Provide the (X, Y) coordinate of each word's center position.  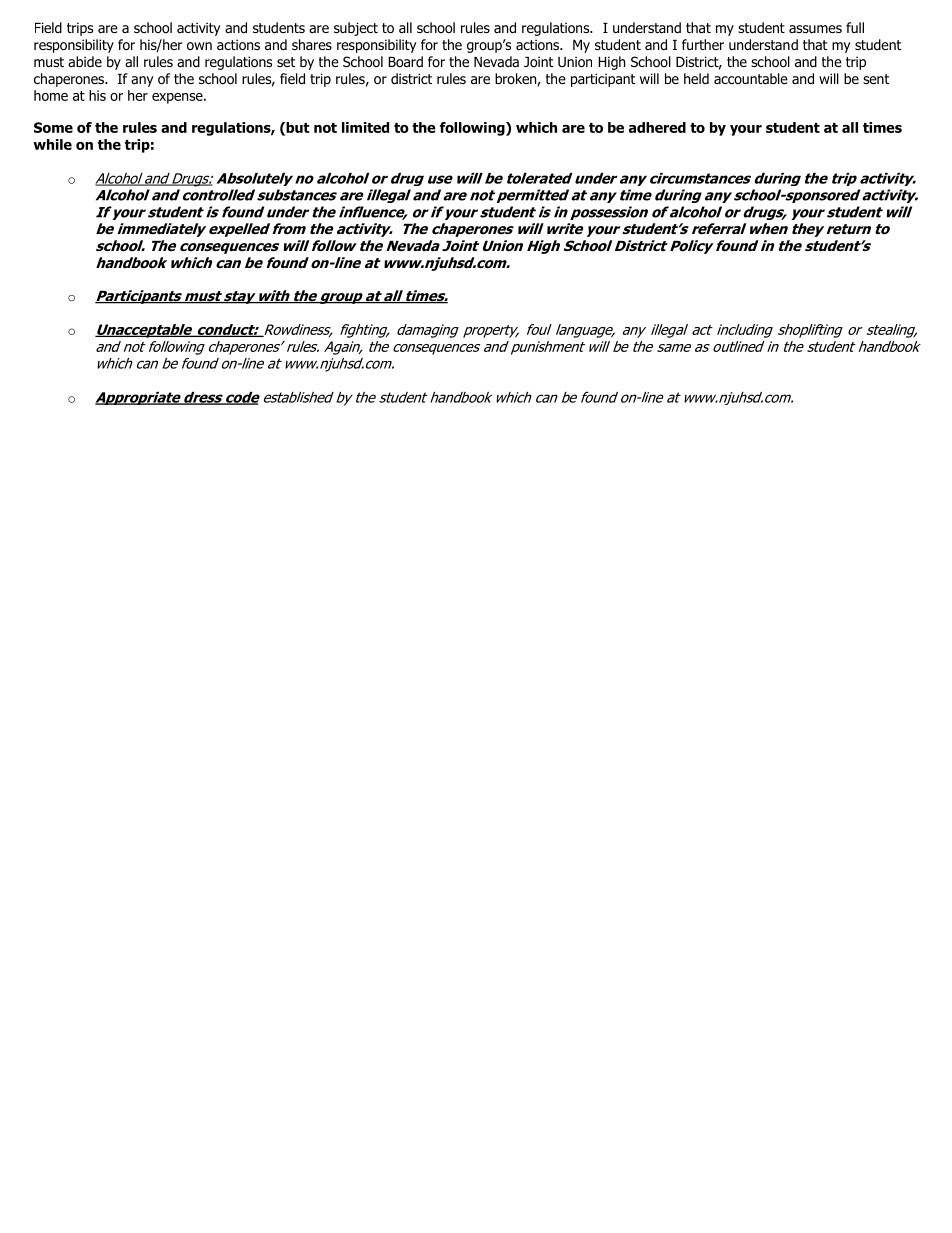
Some (53, 127)
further (703, 44)
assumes (815, 29)
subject (356, 29)
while (52, 144)
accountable (751, 78)
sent (876, 79)
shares (312, 44)
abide (85, 61)
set (286, 62)
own (199, 46)
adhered (657, 127)
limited (365, 127)
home (51, 95)
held (696, 78)
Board (405, 61)
